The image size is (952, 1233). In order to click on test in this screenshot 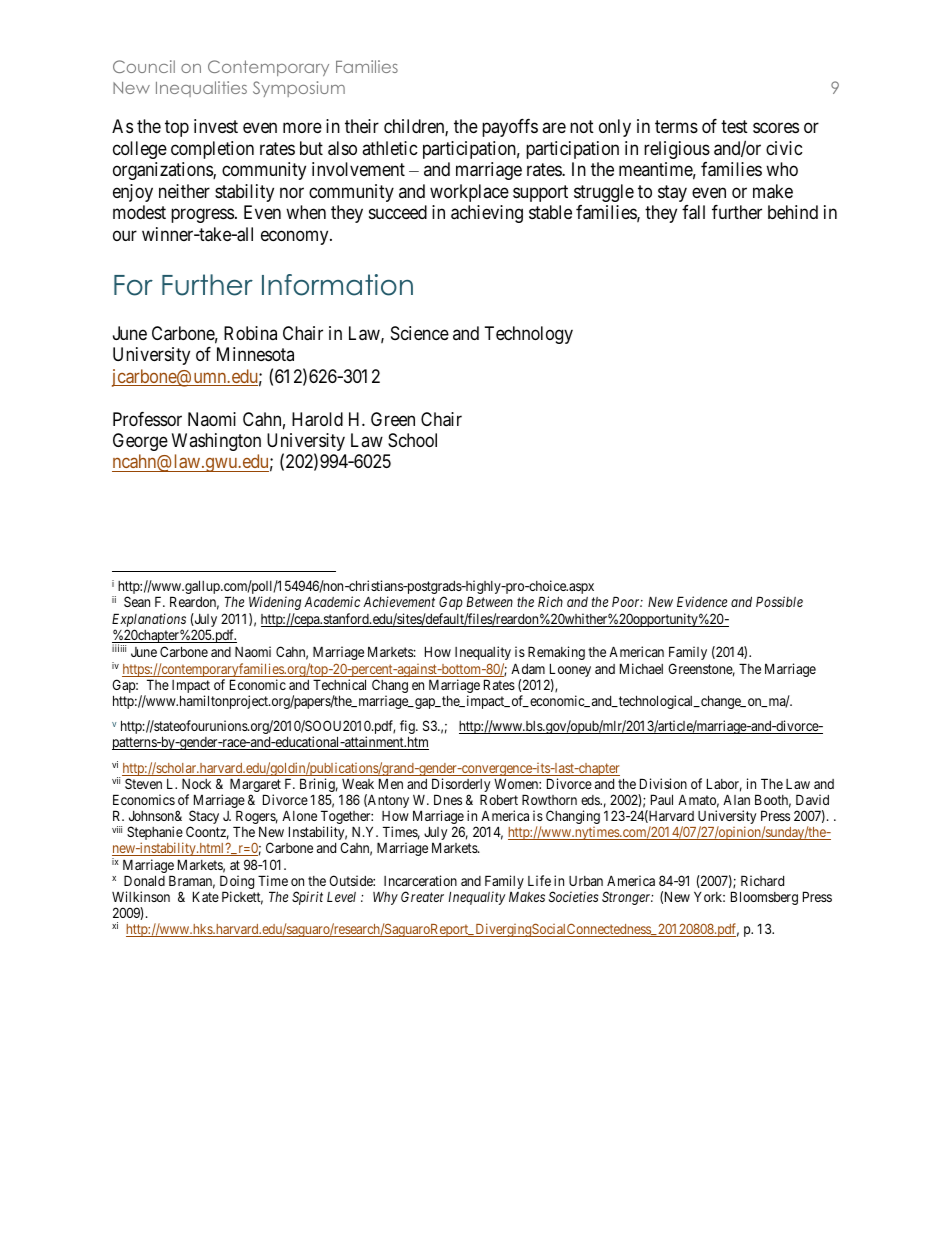, I will do `click(734, 127)`.
